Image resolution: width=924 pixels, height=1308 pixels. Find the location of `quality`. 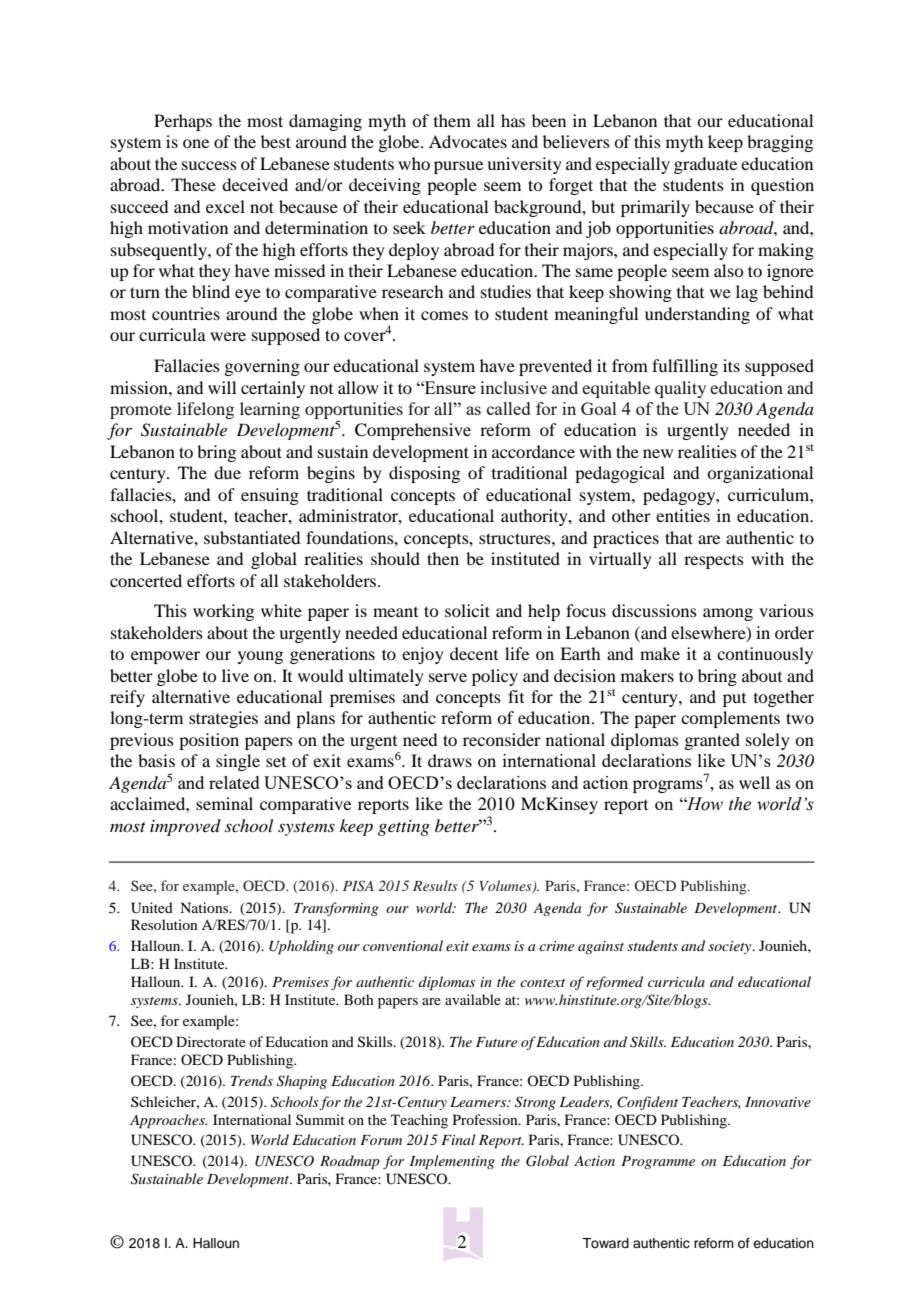

quality is located at coordinates (680, 389).
